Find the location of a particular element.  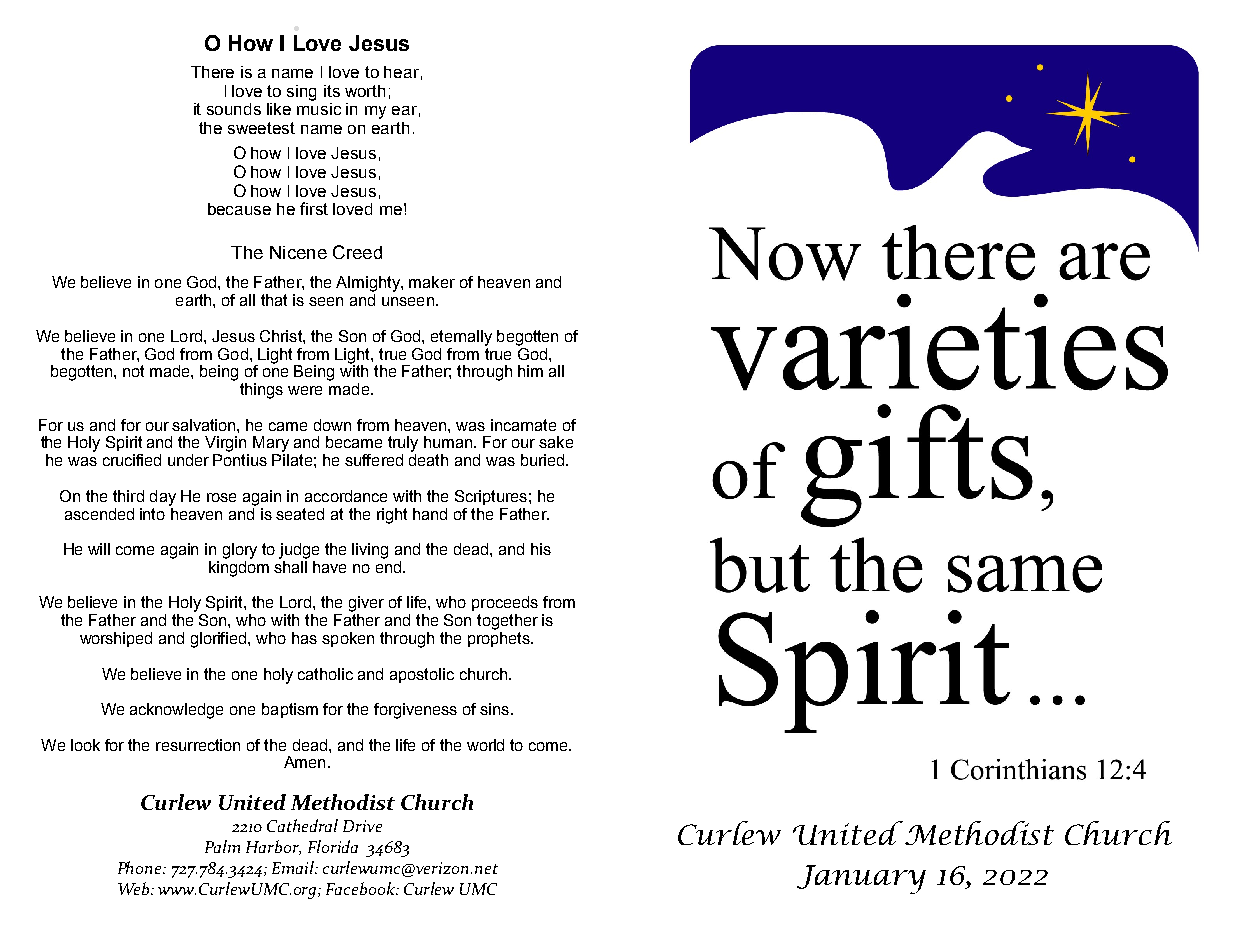

hear is located at coordinates (401, 72).
